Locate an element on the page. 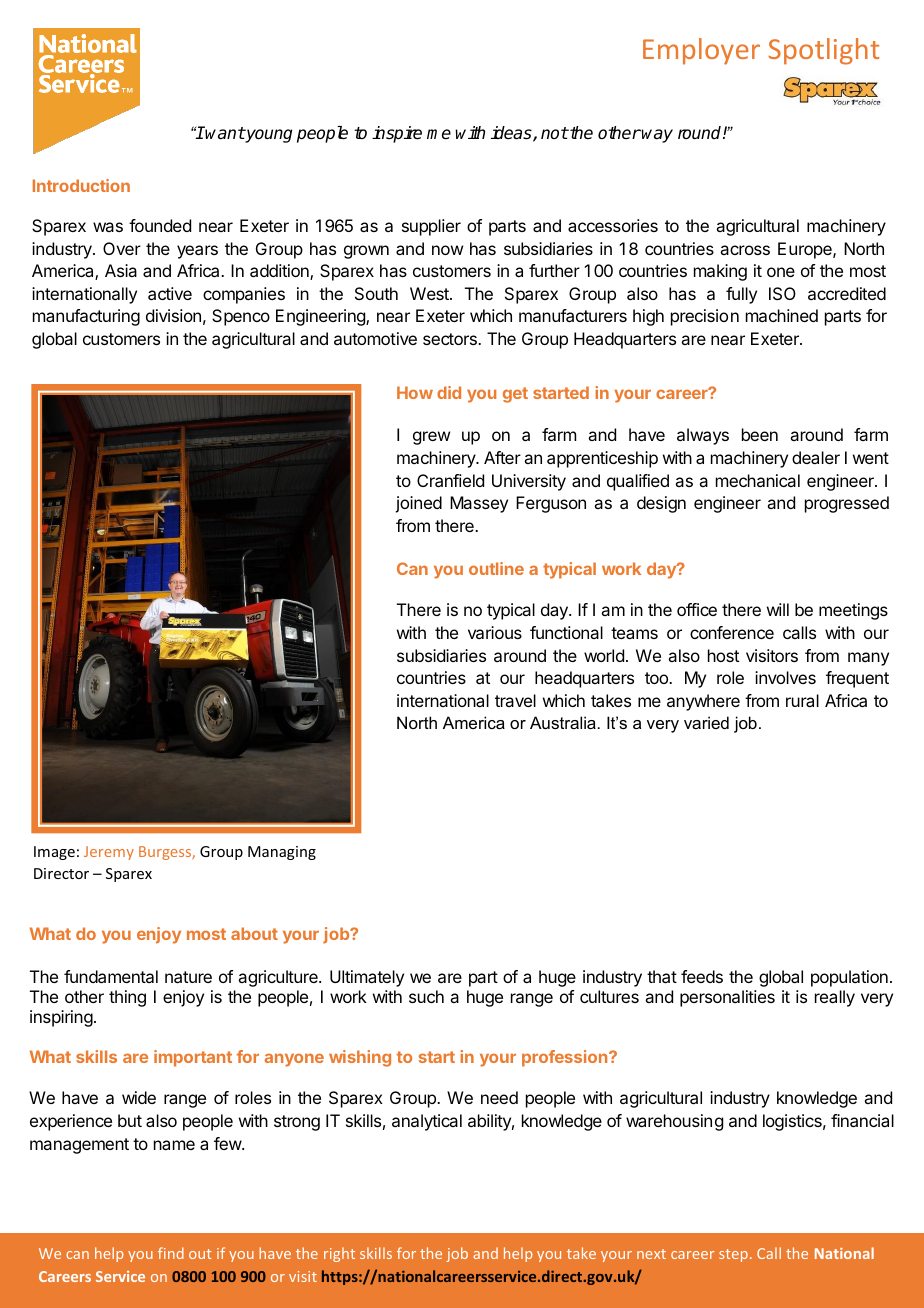 Image resolution: width=924 pixels, height=1308 pixels. find is located at coordinates (171, 1253).
